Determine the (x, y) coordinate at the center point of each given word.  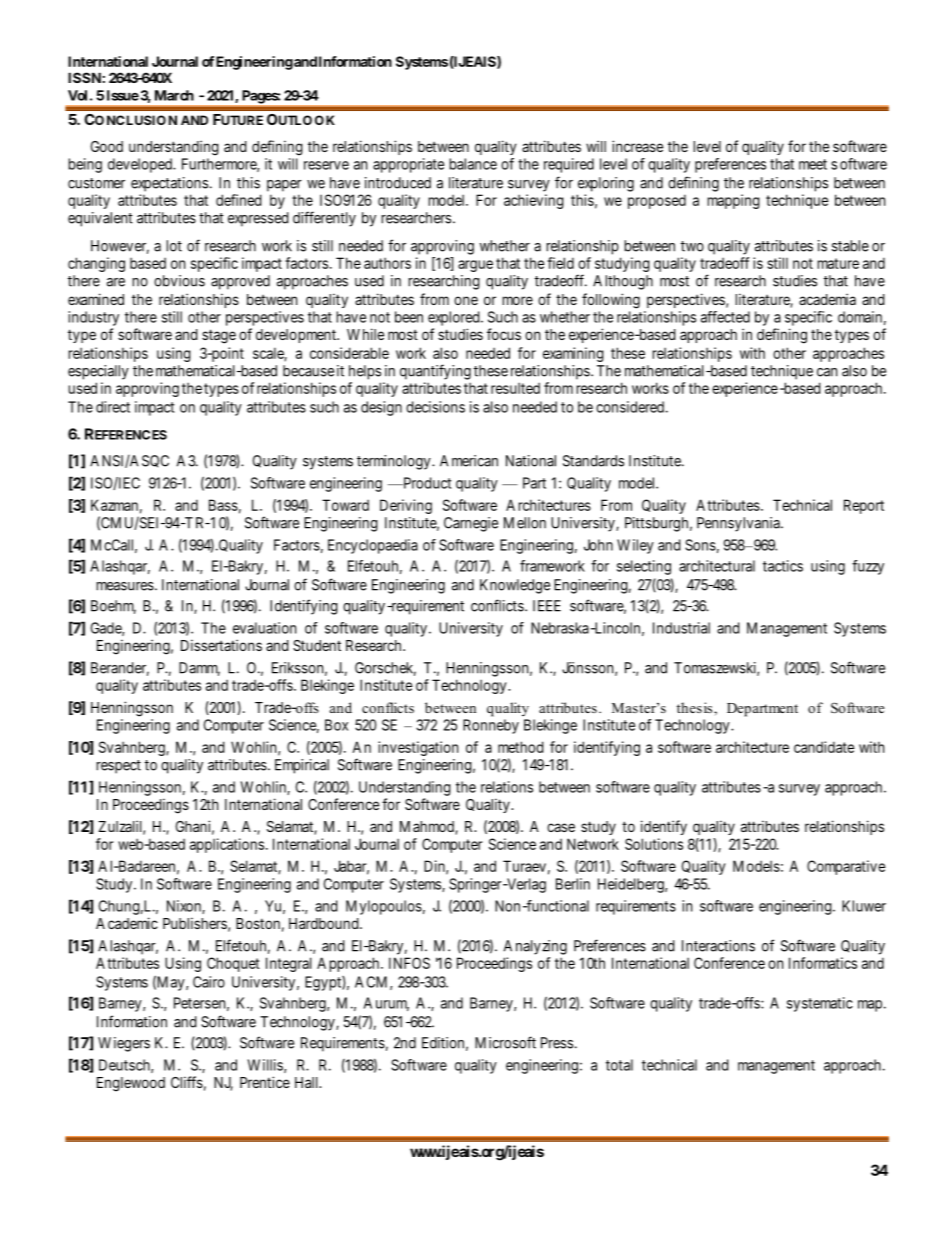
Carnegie (471, 524)
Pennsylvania (739, 524)
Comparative (846, 867)
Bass (223, 505)
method (521, 747)
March (174, 95)
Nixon (185, 907)
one (466, 300)
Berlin (573, 884)
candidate (824, 747)
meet (813, 164)
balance (473, 164)
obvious (179, 281)
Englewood (131, 1084)
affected (725, 317)
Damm (199, 669)
